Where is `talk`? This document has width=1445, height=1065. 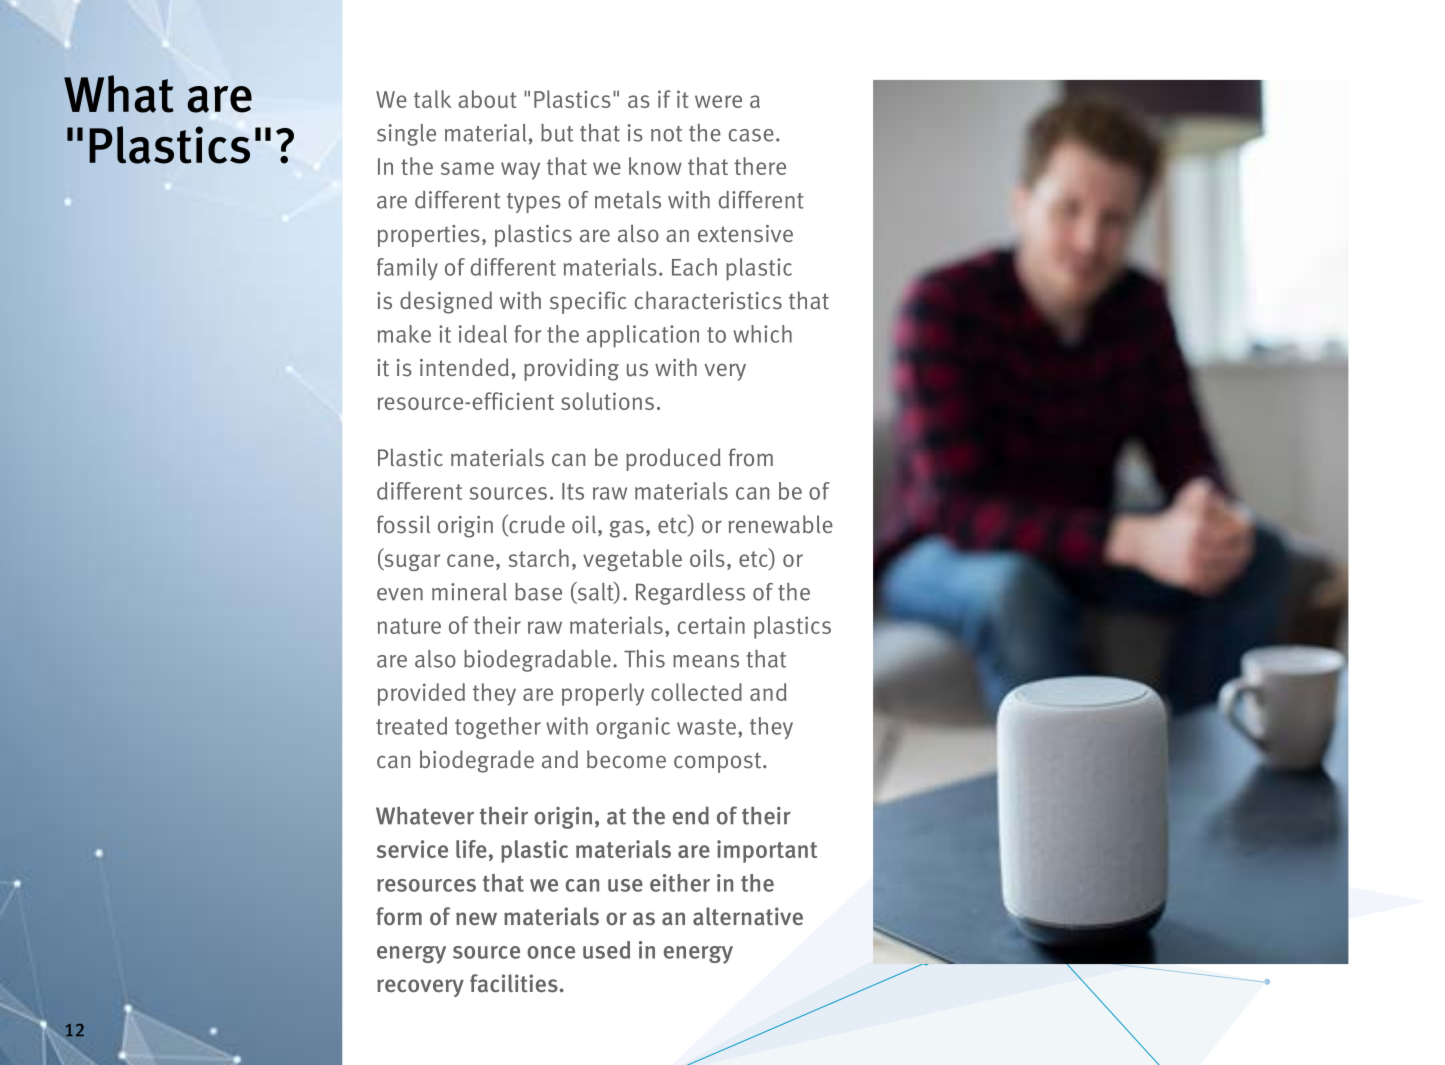
talk is located at coordinates (432, 99).
